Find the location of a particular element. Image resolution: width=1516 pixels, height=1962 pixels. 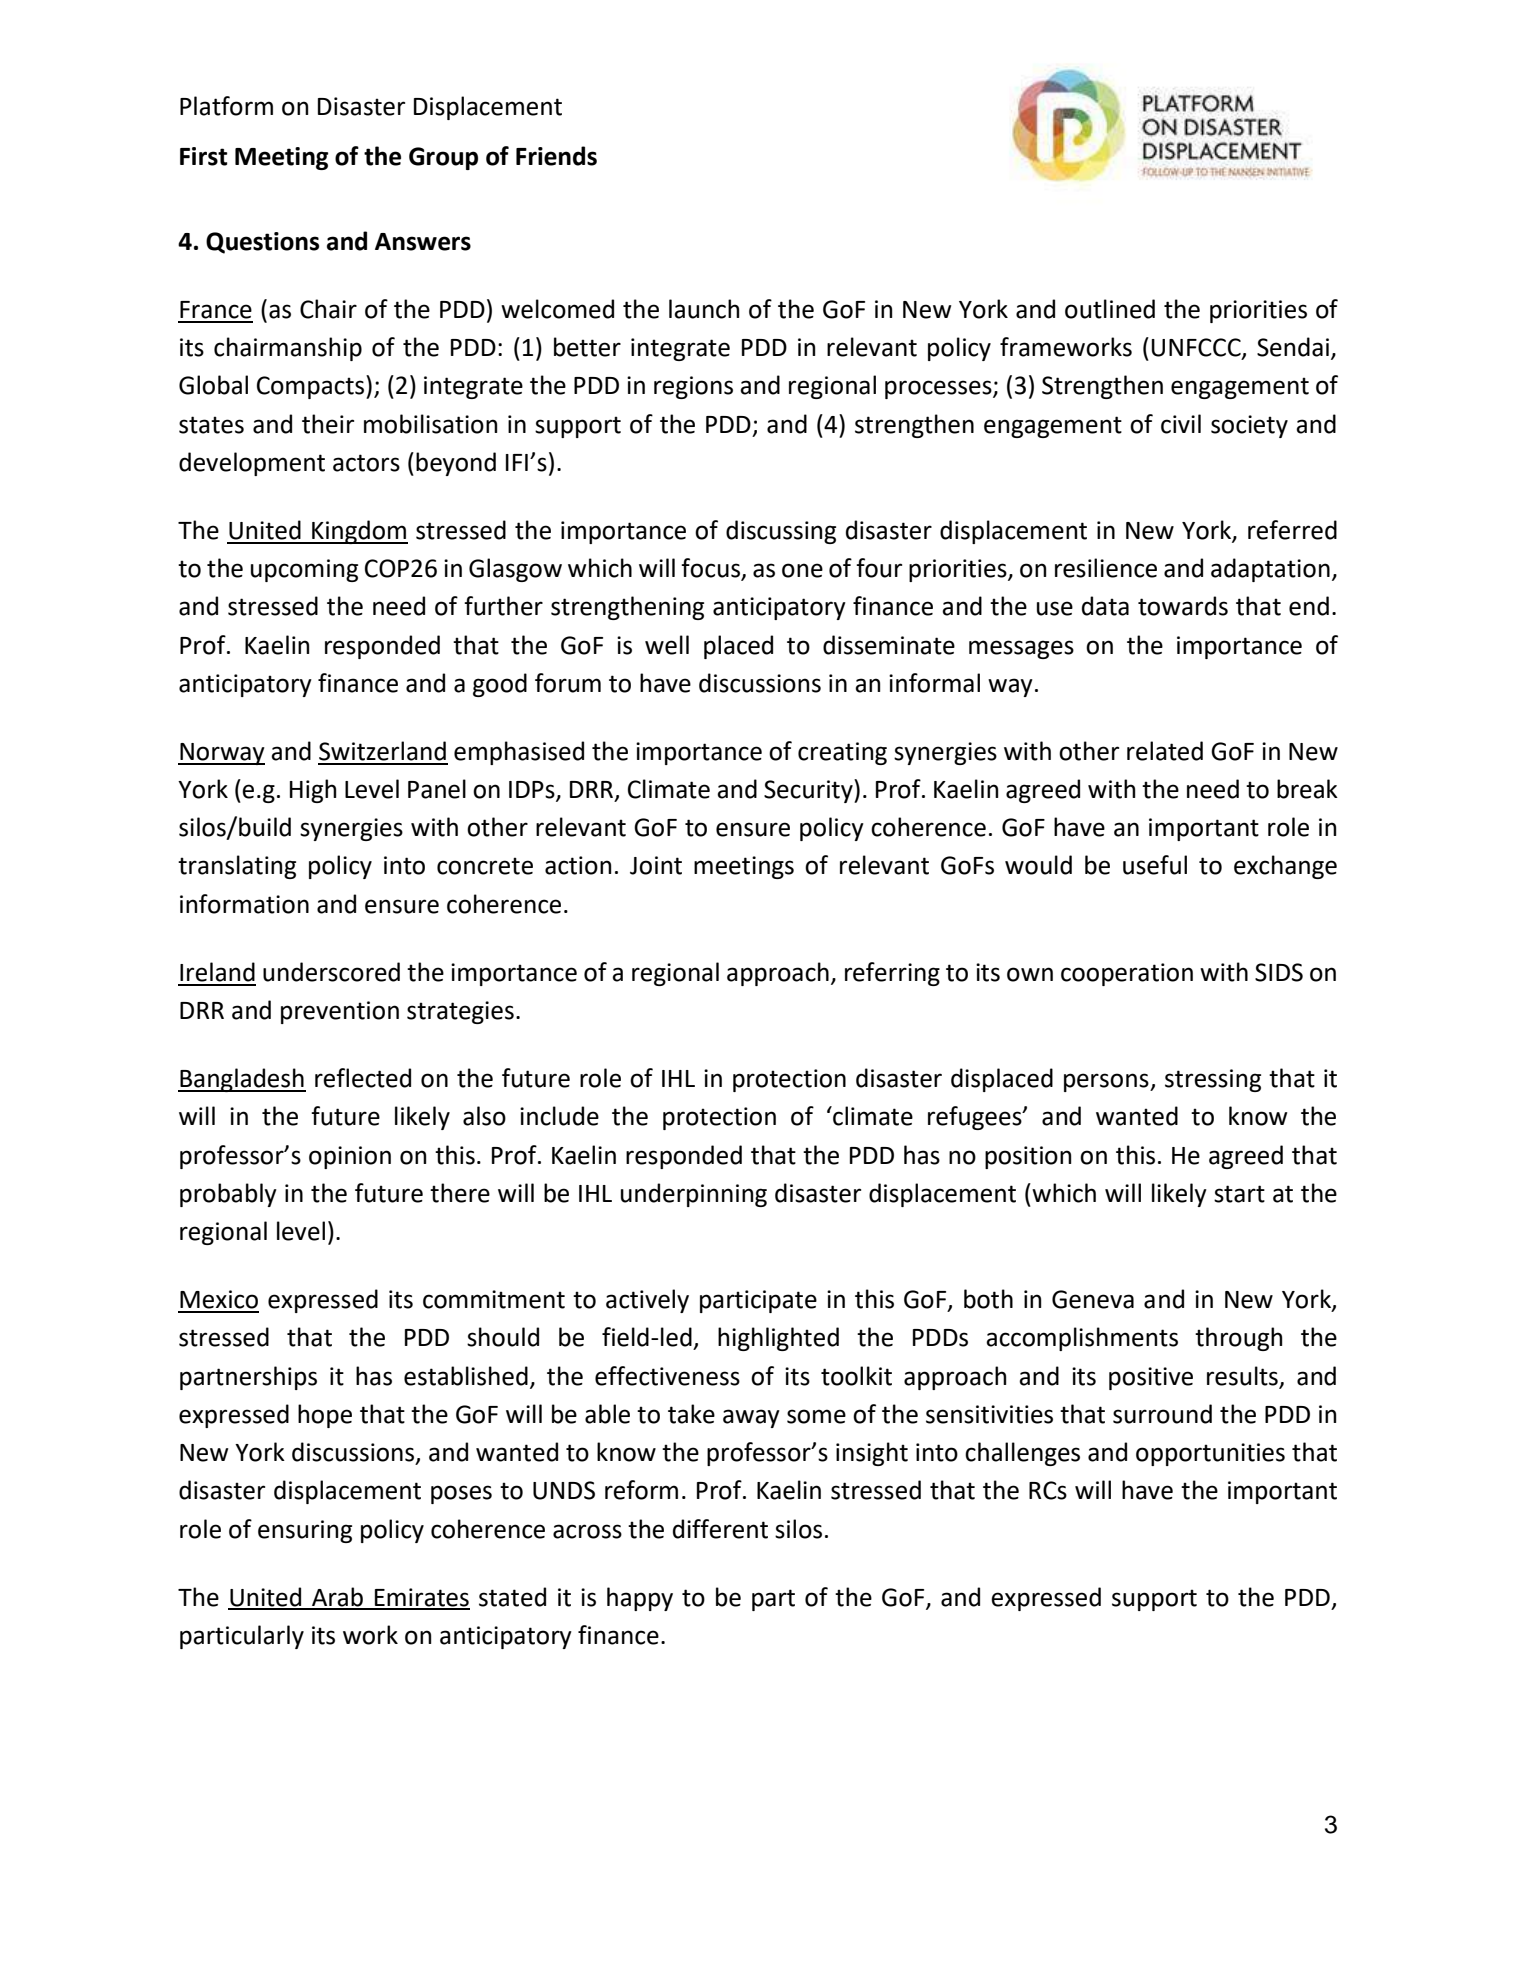

Group is located at coordinates (443, 158).
